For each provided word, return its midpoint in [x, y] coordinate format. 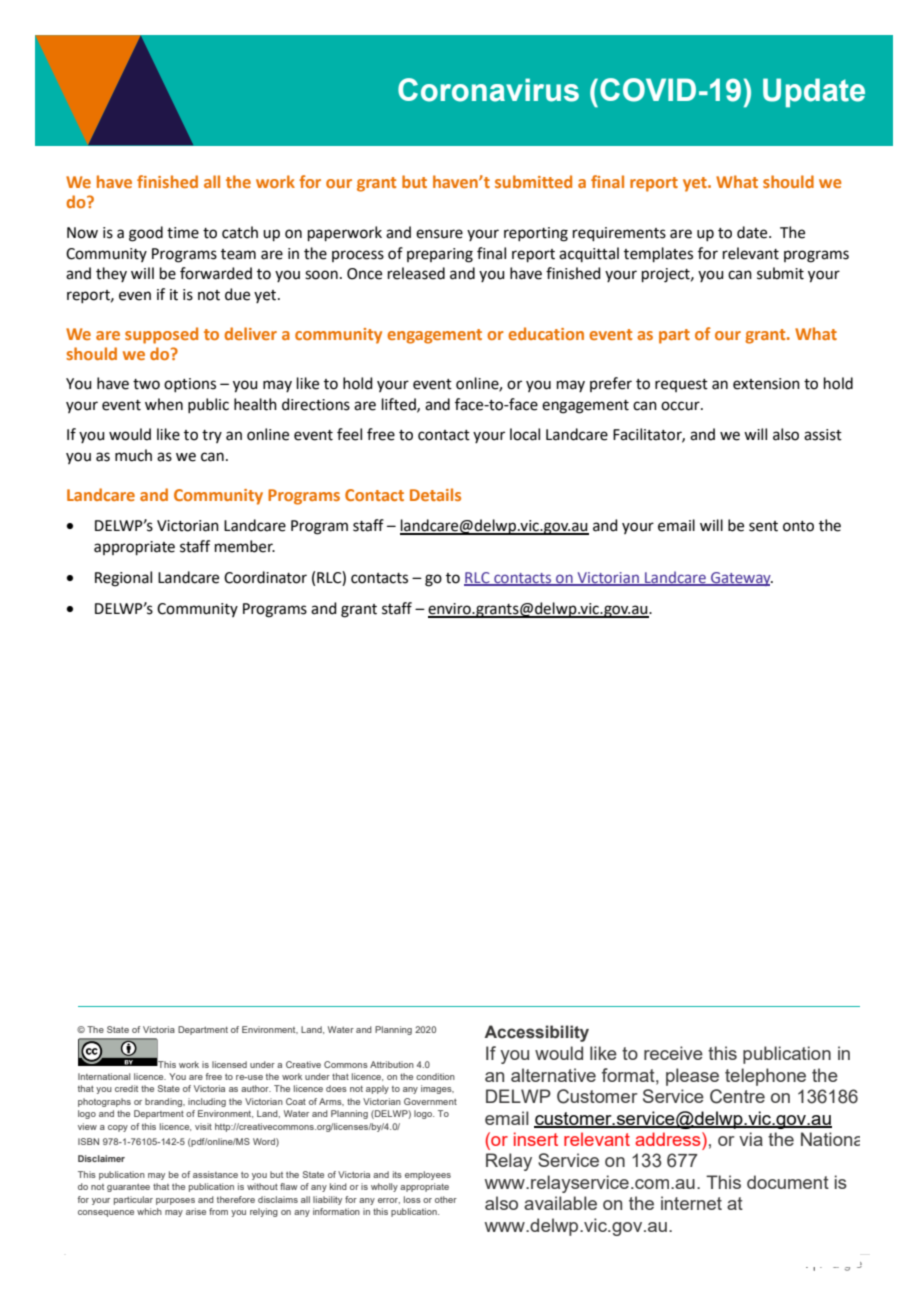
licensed [229, 1064]
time [183, 233]
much [133, 455]
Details [435, 494]
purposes [175, 1201]
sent [763, 526]
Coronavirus [488, 90]
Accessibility [536, 1033]
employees [428, 1175]
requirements [619, 234]
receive [673, 1053]
